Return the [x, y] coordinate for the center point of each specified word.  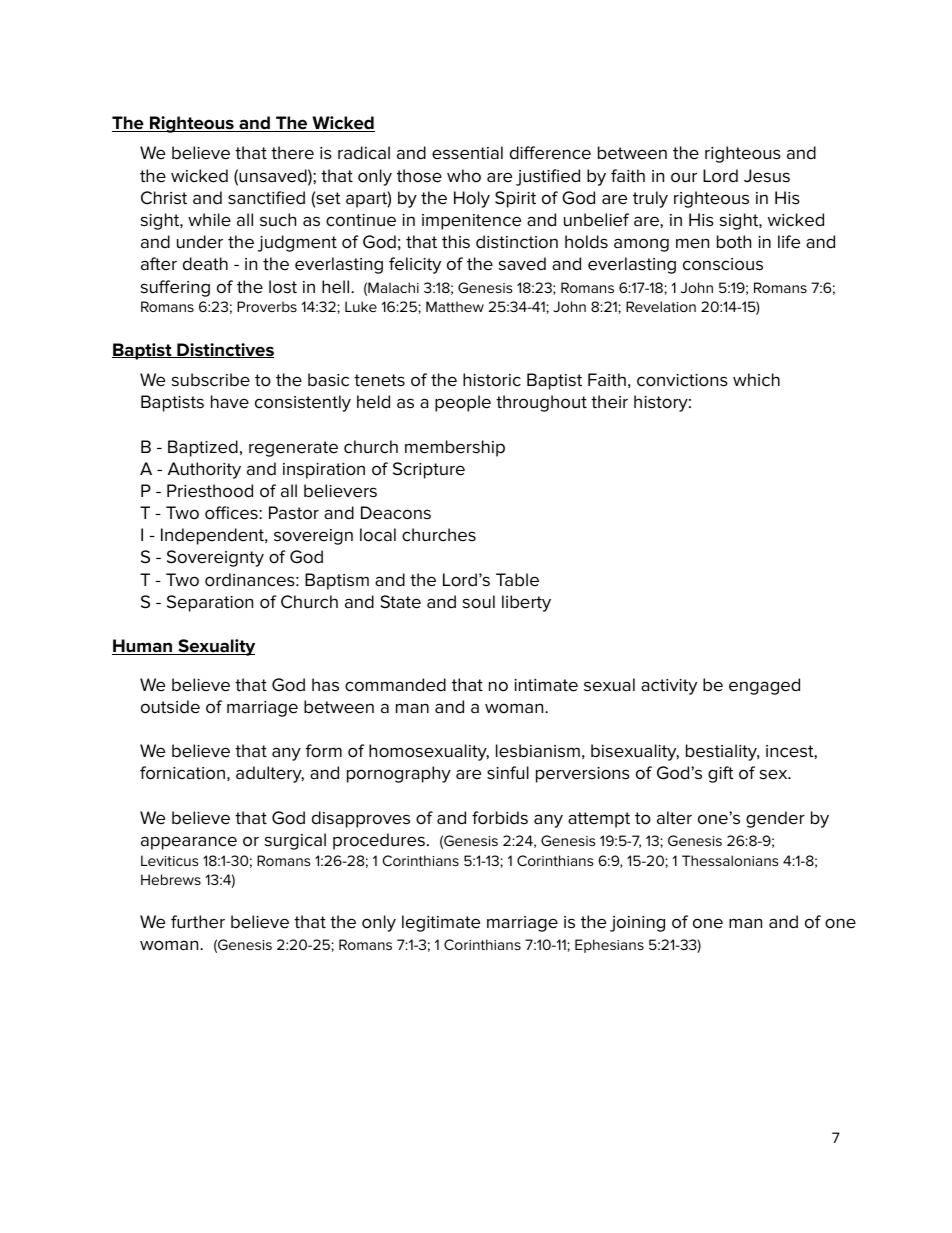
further [198, 922]
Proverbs [267, 306]
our [684, 177]
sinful [508, 773]
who [464, 176]
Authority [204, 470]
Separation [210, 603]
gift [720, 774]
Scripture [429, 470]
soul [479, 602]
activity [669, 687]
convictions [682, 380]
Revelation [661, 306]
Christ [164, 198]
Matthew [455, 306]
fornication [182, 773]
